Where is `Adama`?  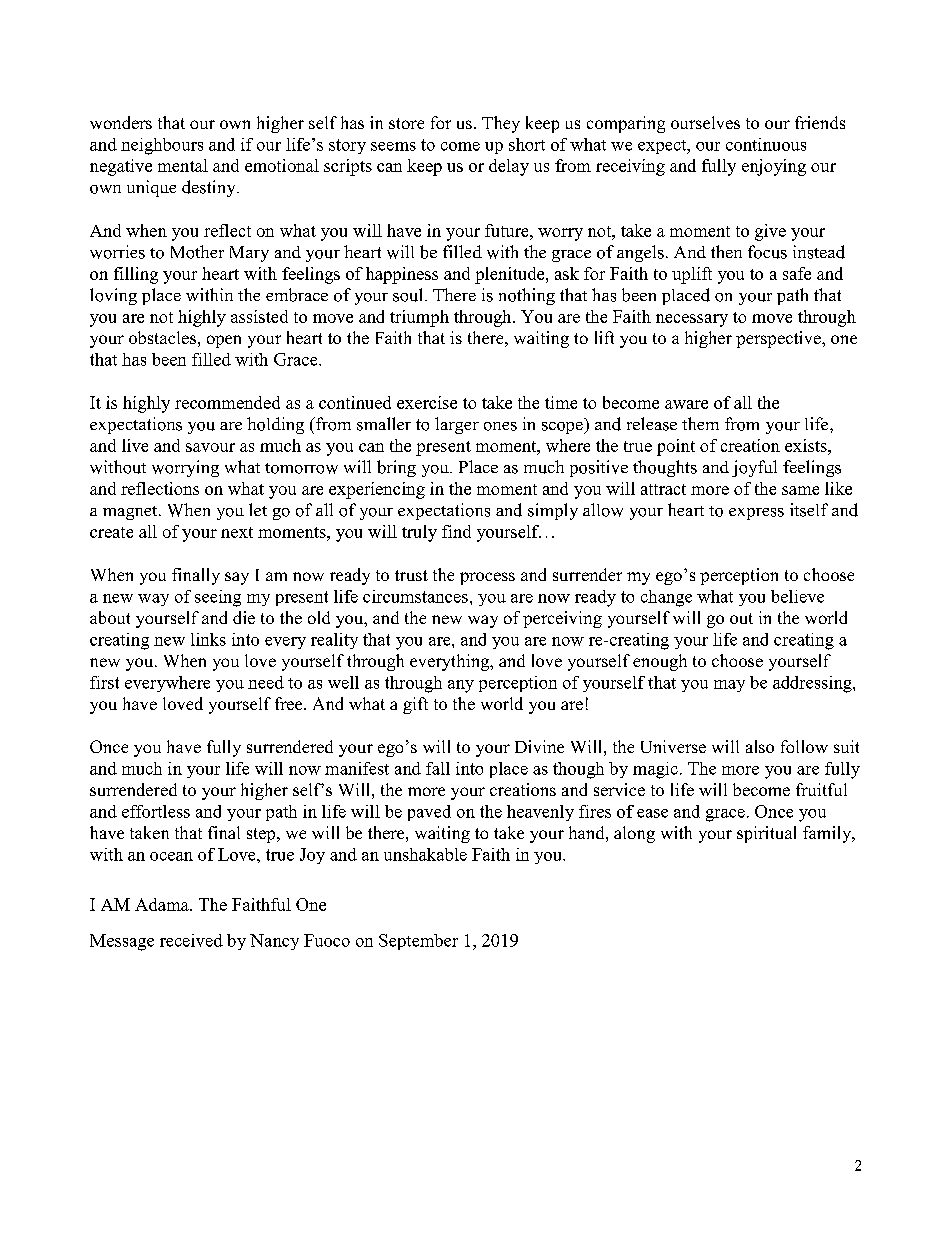 Adama is located at coordinates (163, 904).
